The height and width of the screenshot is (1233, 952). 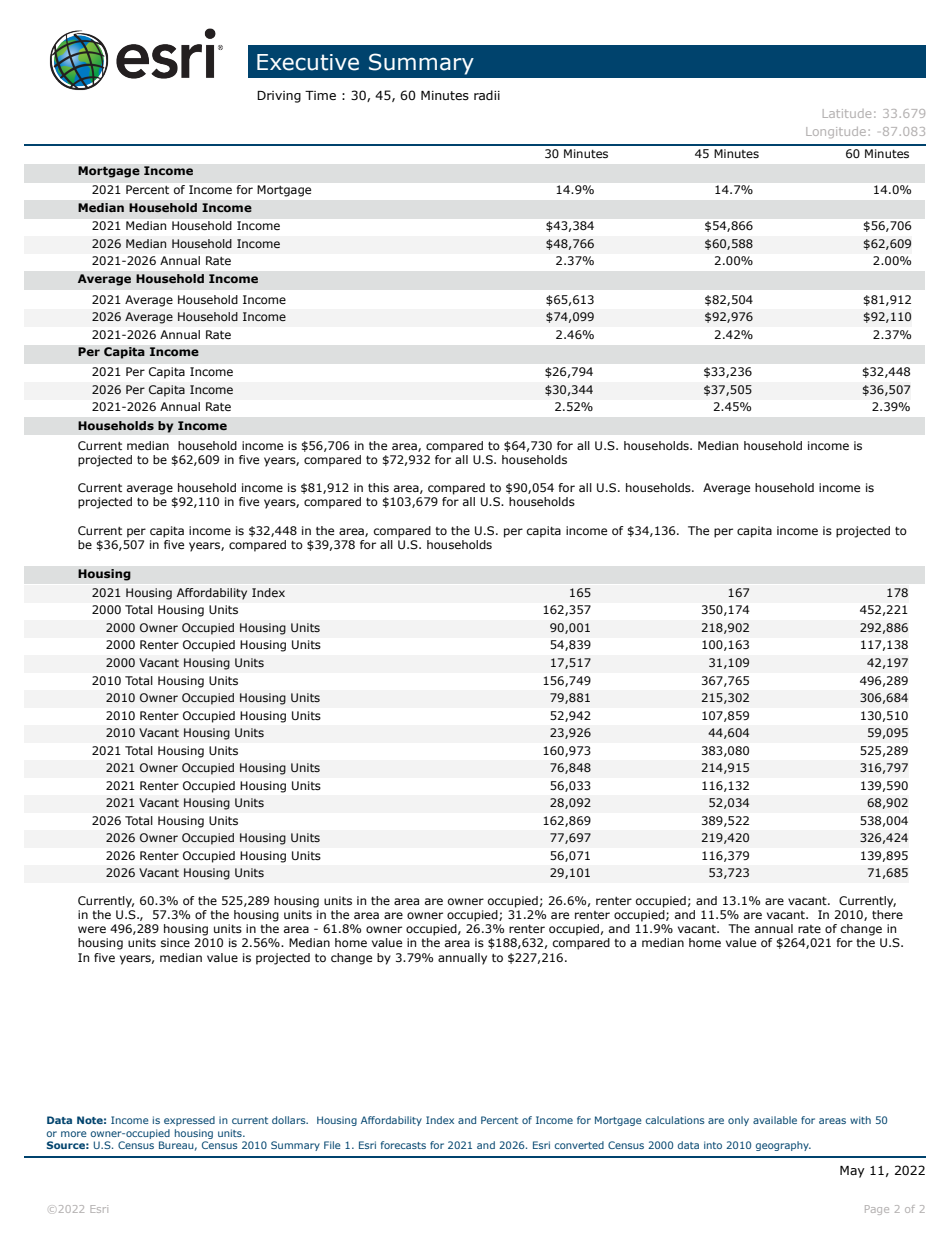 What do you see at coordinates (887, 914) in the screenshot?
I see `there` at bounding box center [887, 914].
